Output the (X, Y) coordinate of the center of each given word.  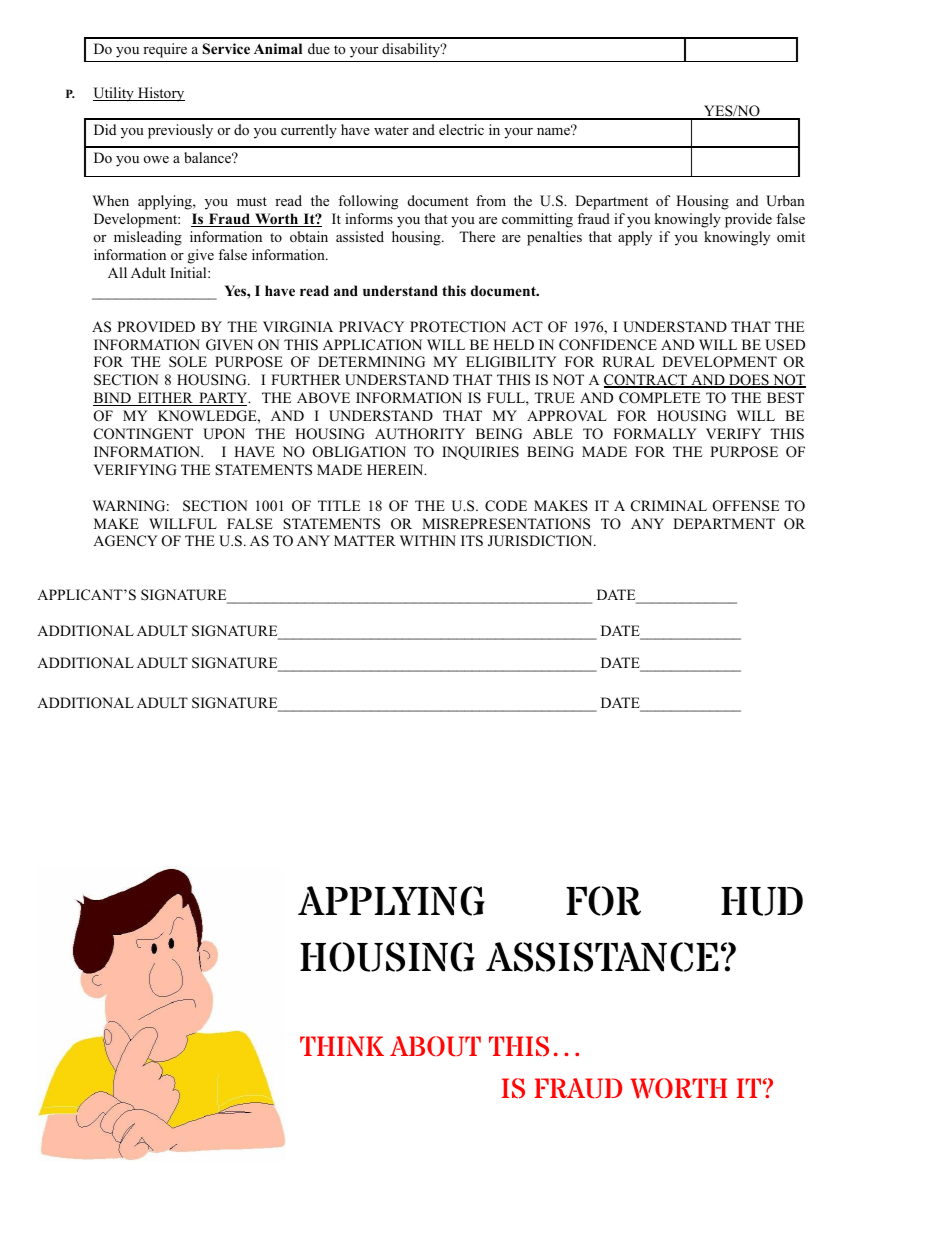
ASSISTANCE (602, 957)
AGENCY (125, 541)
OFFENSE (746, 506)
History (160, 94)
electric (461, 129)
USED (785, 345)
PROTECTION (458, 327)
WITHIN (428, 540)
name (555, 130)
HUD (762, 901)
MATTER (365, 540)
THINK (342, 1046)
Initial (189, 272)
